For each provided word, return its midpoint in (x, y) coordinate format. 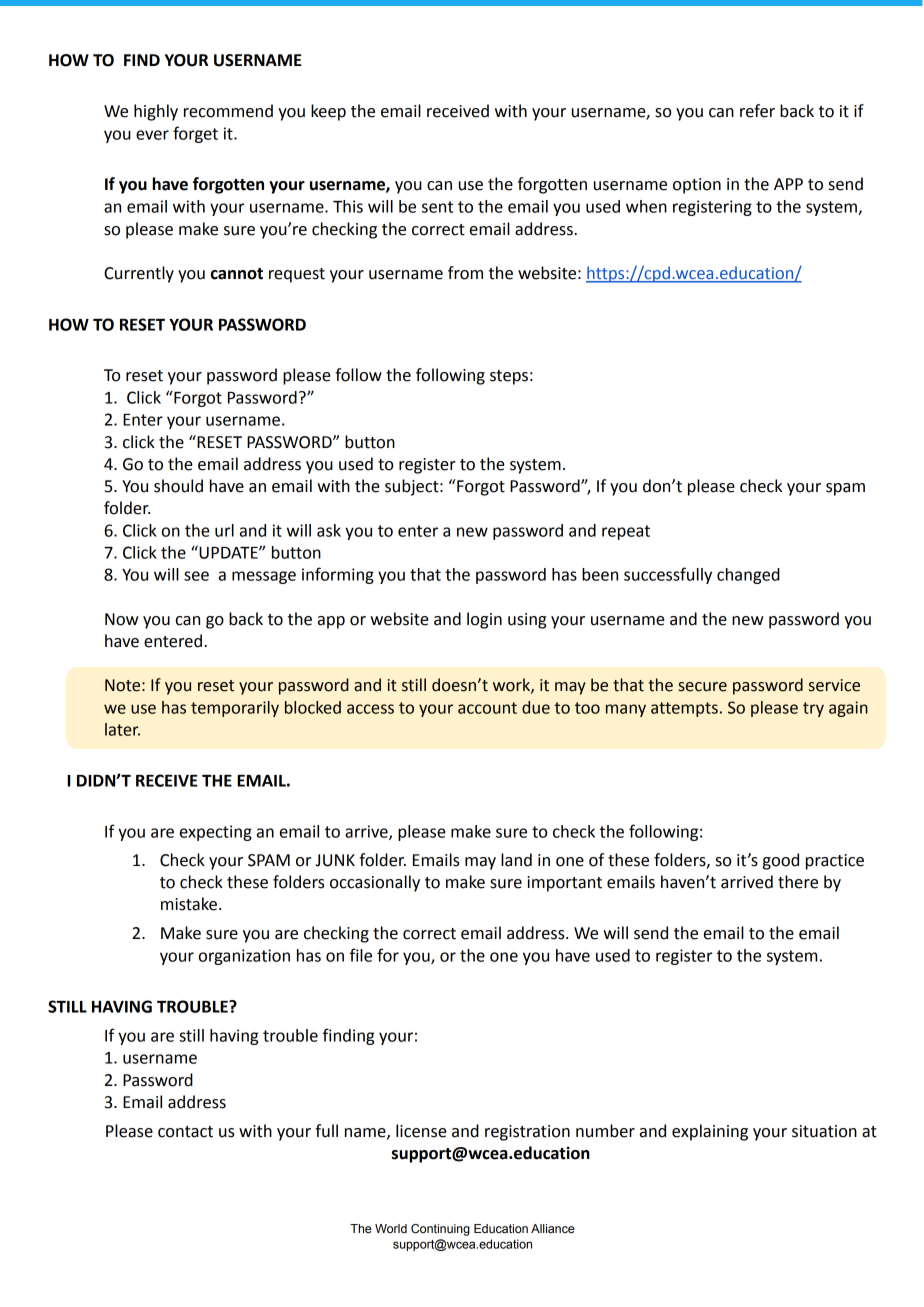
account (487, 708)
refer (757, 111)
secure (702, 687)
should (178, 486)
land (516, 860)
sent (437, 207)
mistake (189, 904)
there (798, 882)
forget (195, 134)
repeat (626, 532)
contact (185, 1132)
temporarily (235, 709)
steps (509, 377)
